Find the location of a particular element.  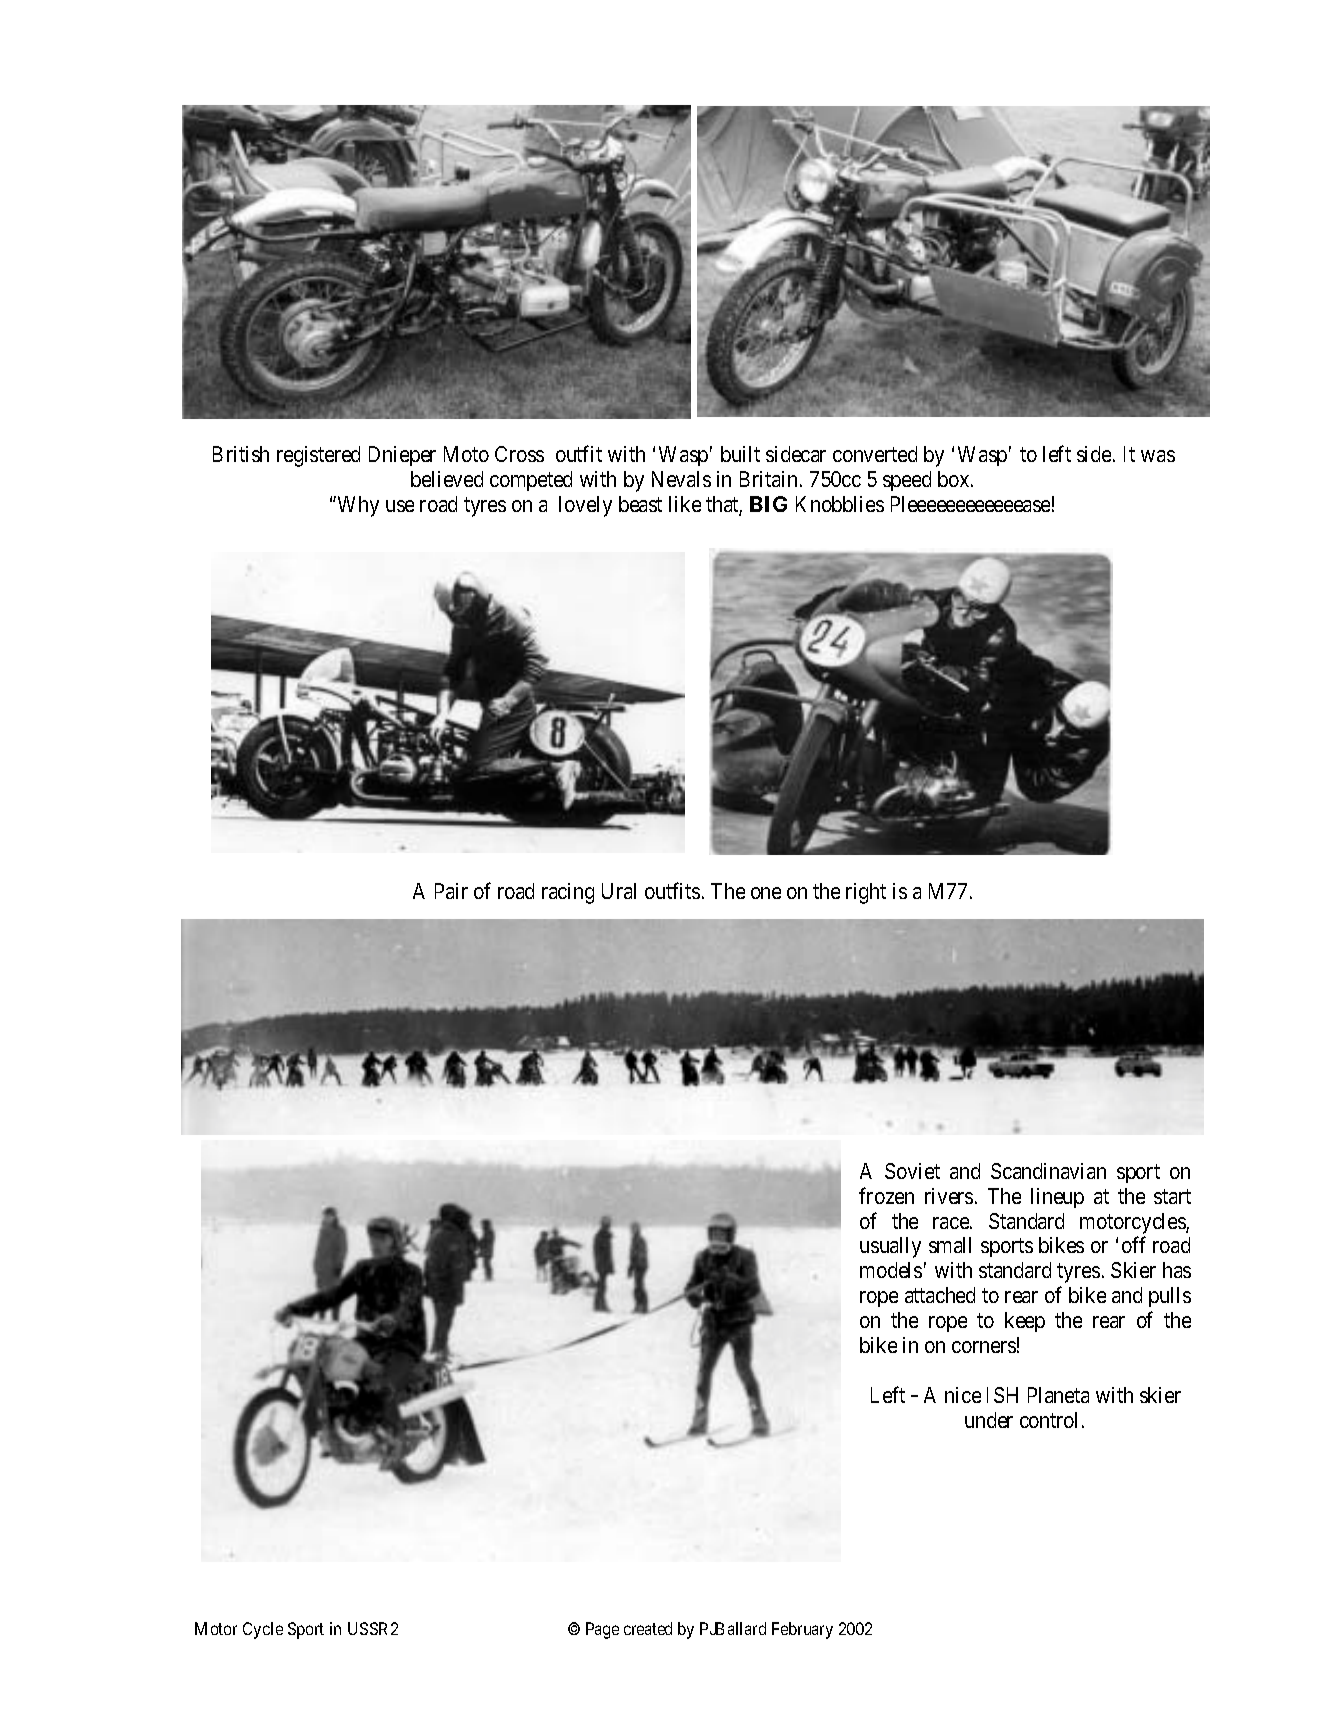

created is located at coordinates (648, 1628).
